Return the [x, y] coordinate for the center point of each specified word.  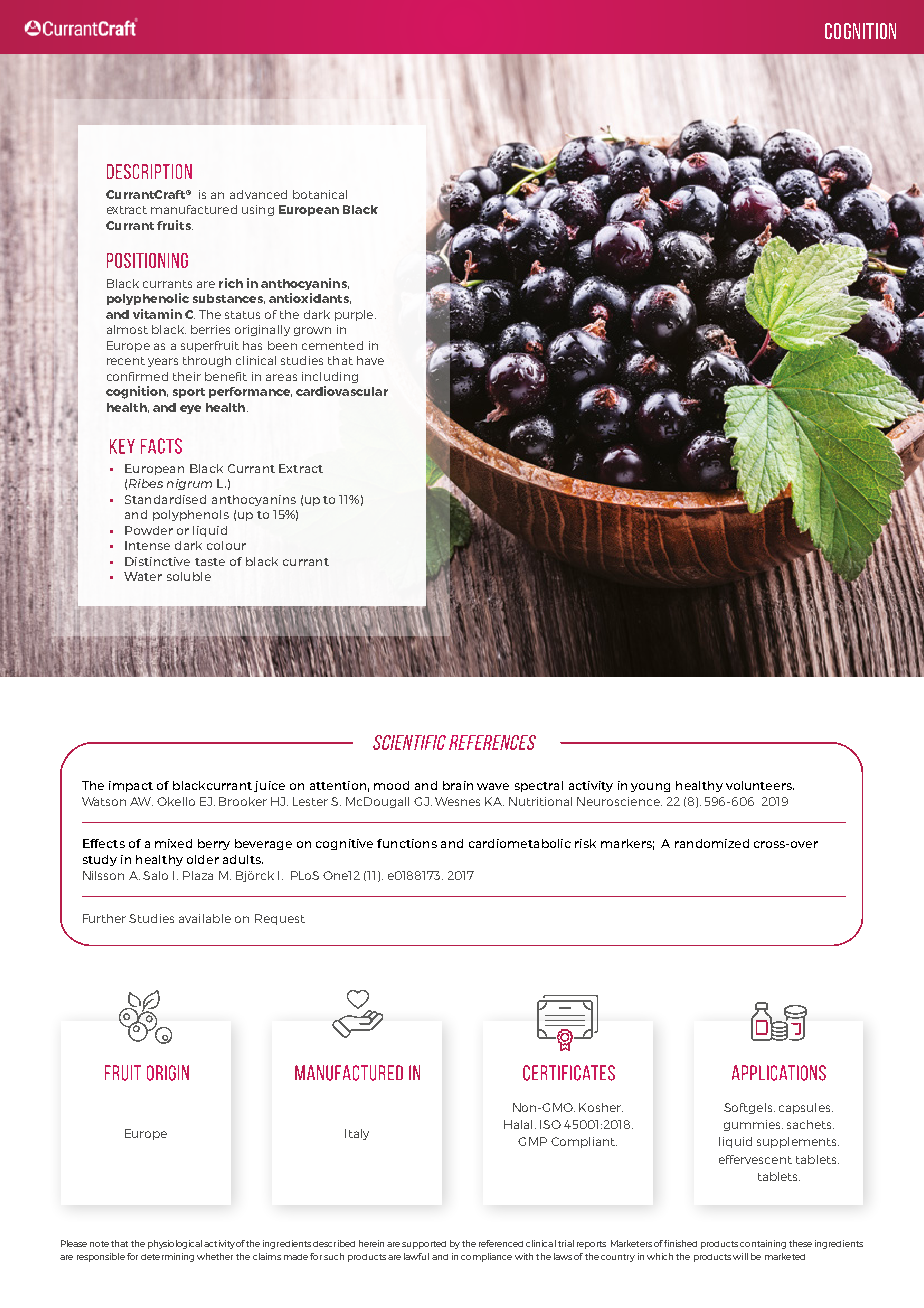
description [149, 171]
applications [779, 1073]
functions [407, 843]
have [370, 360]
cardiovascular [342, 391]
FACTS [161, 446]
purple [355, 315]
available [205, 918]
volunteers [760, 785]
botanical [320, 194]
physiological [175, 1244]
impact [131, 786]
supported [424, 1245]
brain [458, 785]
